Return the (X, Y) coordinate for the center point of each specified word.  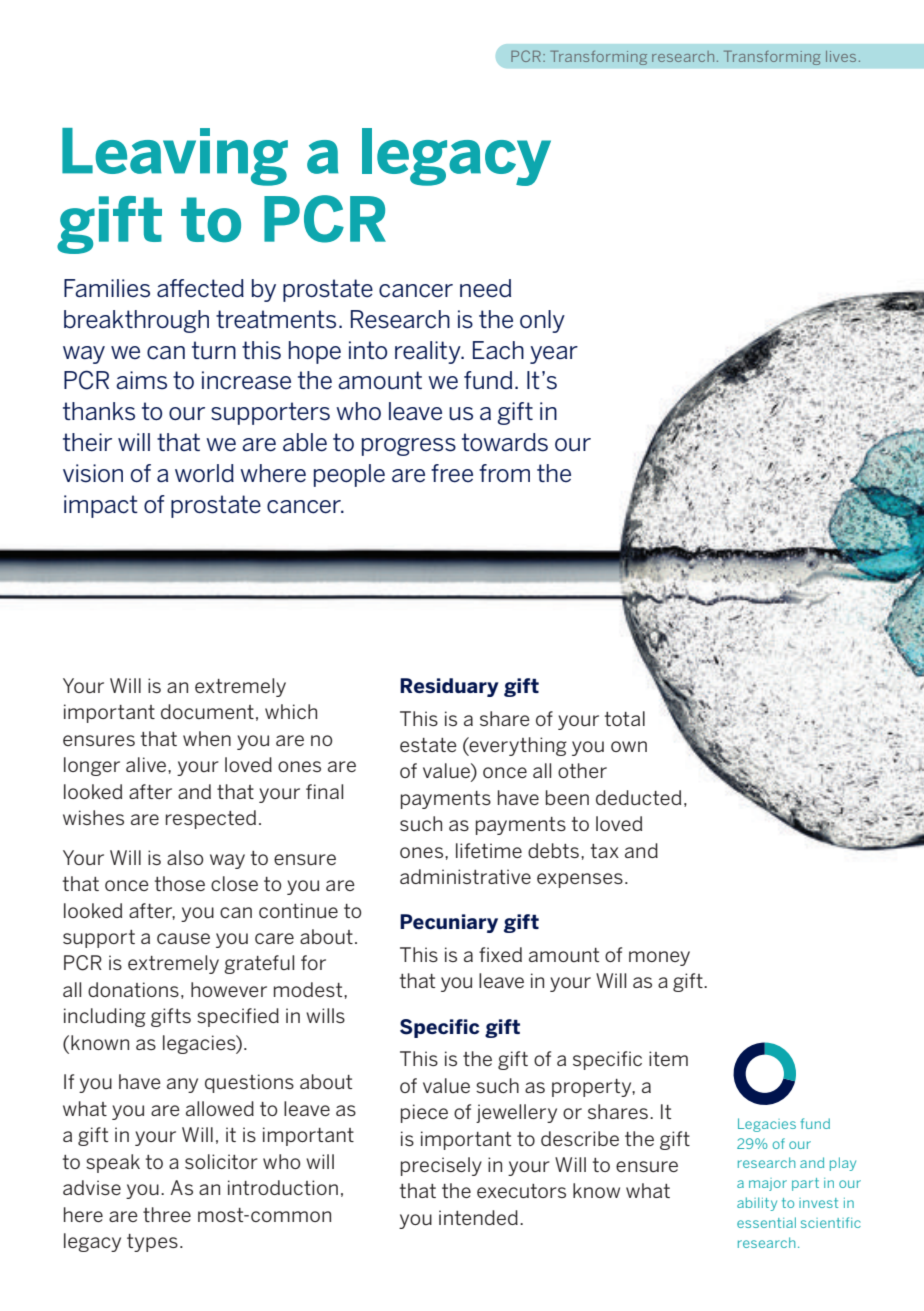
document (207, 711)
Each (498, 350)
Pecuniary (449, 923)
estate (428, 745)
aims (141, 380)
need (485, 288)
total (625, 718)
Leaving (175, 157)
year (554, 355)
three (167, 1214)
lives (841, 56)
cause (183, 938)
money (659, 958)
